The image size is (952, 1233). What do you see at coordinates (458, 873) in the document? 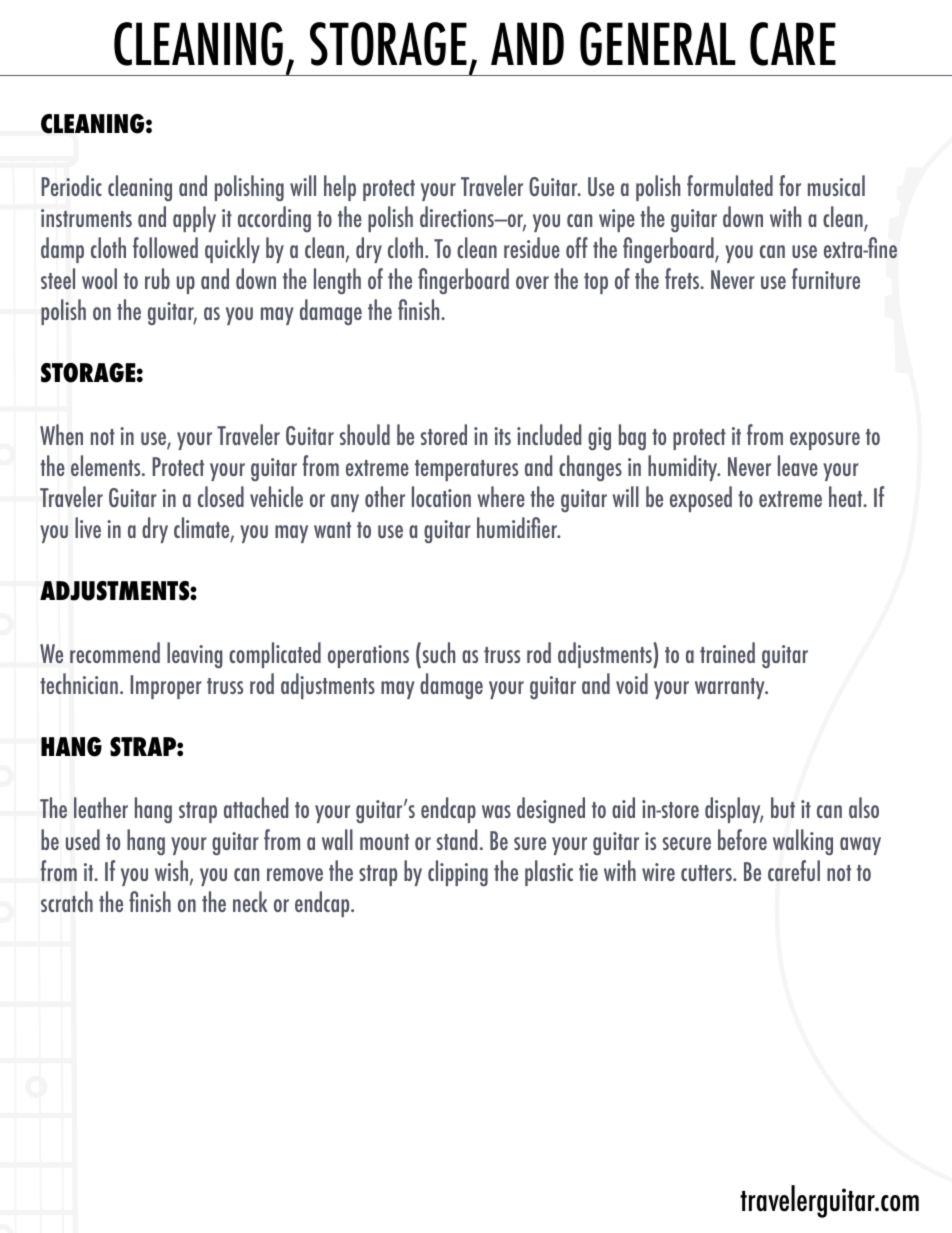
I see `clipping` at bounding box center [458, 873].
